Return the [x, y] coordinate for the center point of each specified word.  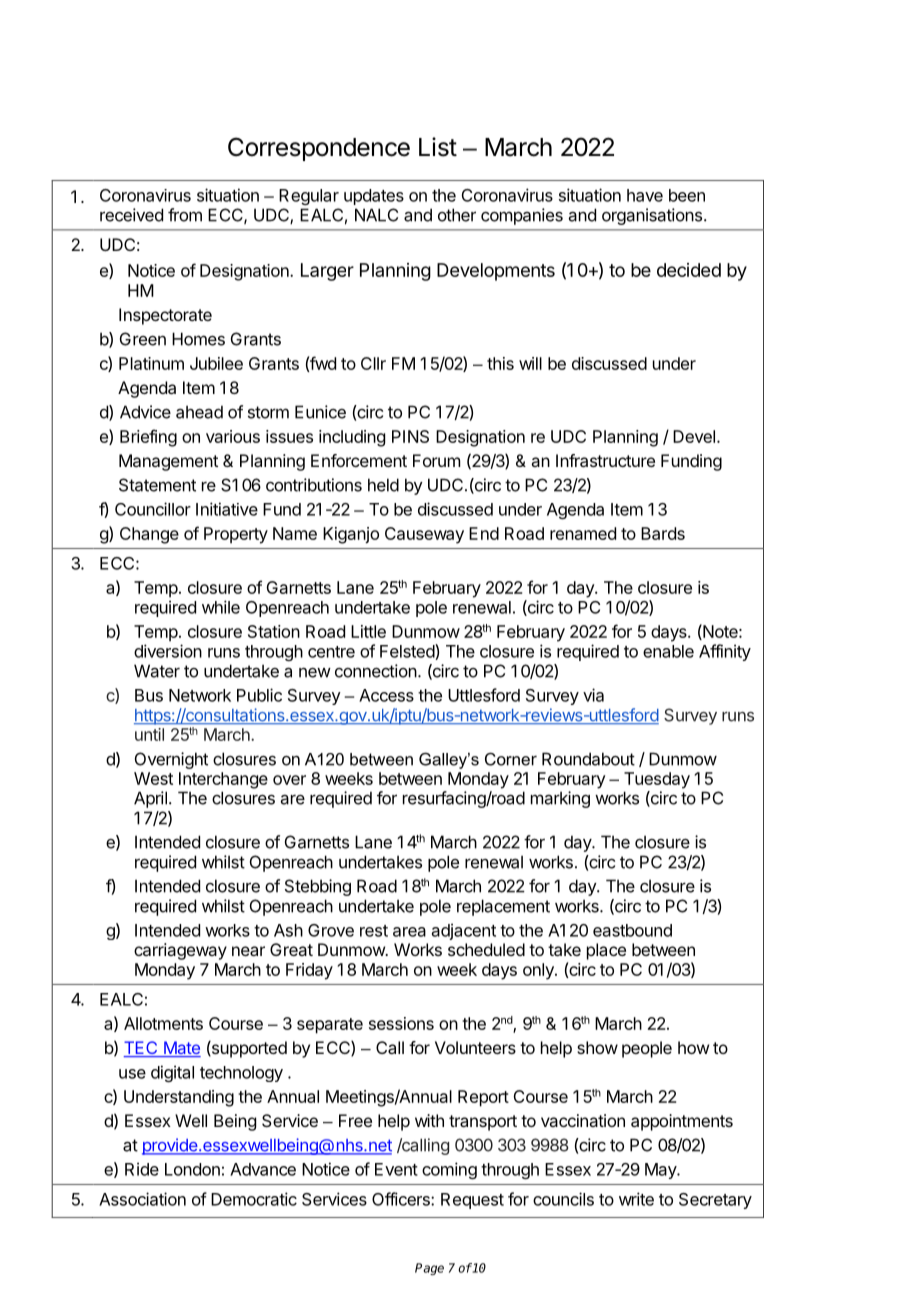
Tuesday [657, 780]
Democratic [254, 1199]
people [647, 1049]
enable [668, 651]
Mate [181, 1049]
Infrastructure [605, 460]
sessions [401, 1023]
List [438, 147]
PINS [410, 436]
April [150, 799]
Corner [511, 759]
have [645, 195]
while [221, 607]
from [185, 215]
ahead [199, 412]
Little [368, 631]
